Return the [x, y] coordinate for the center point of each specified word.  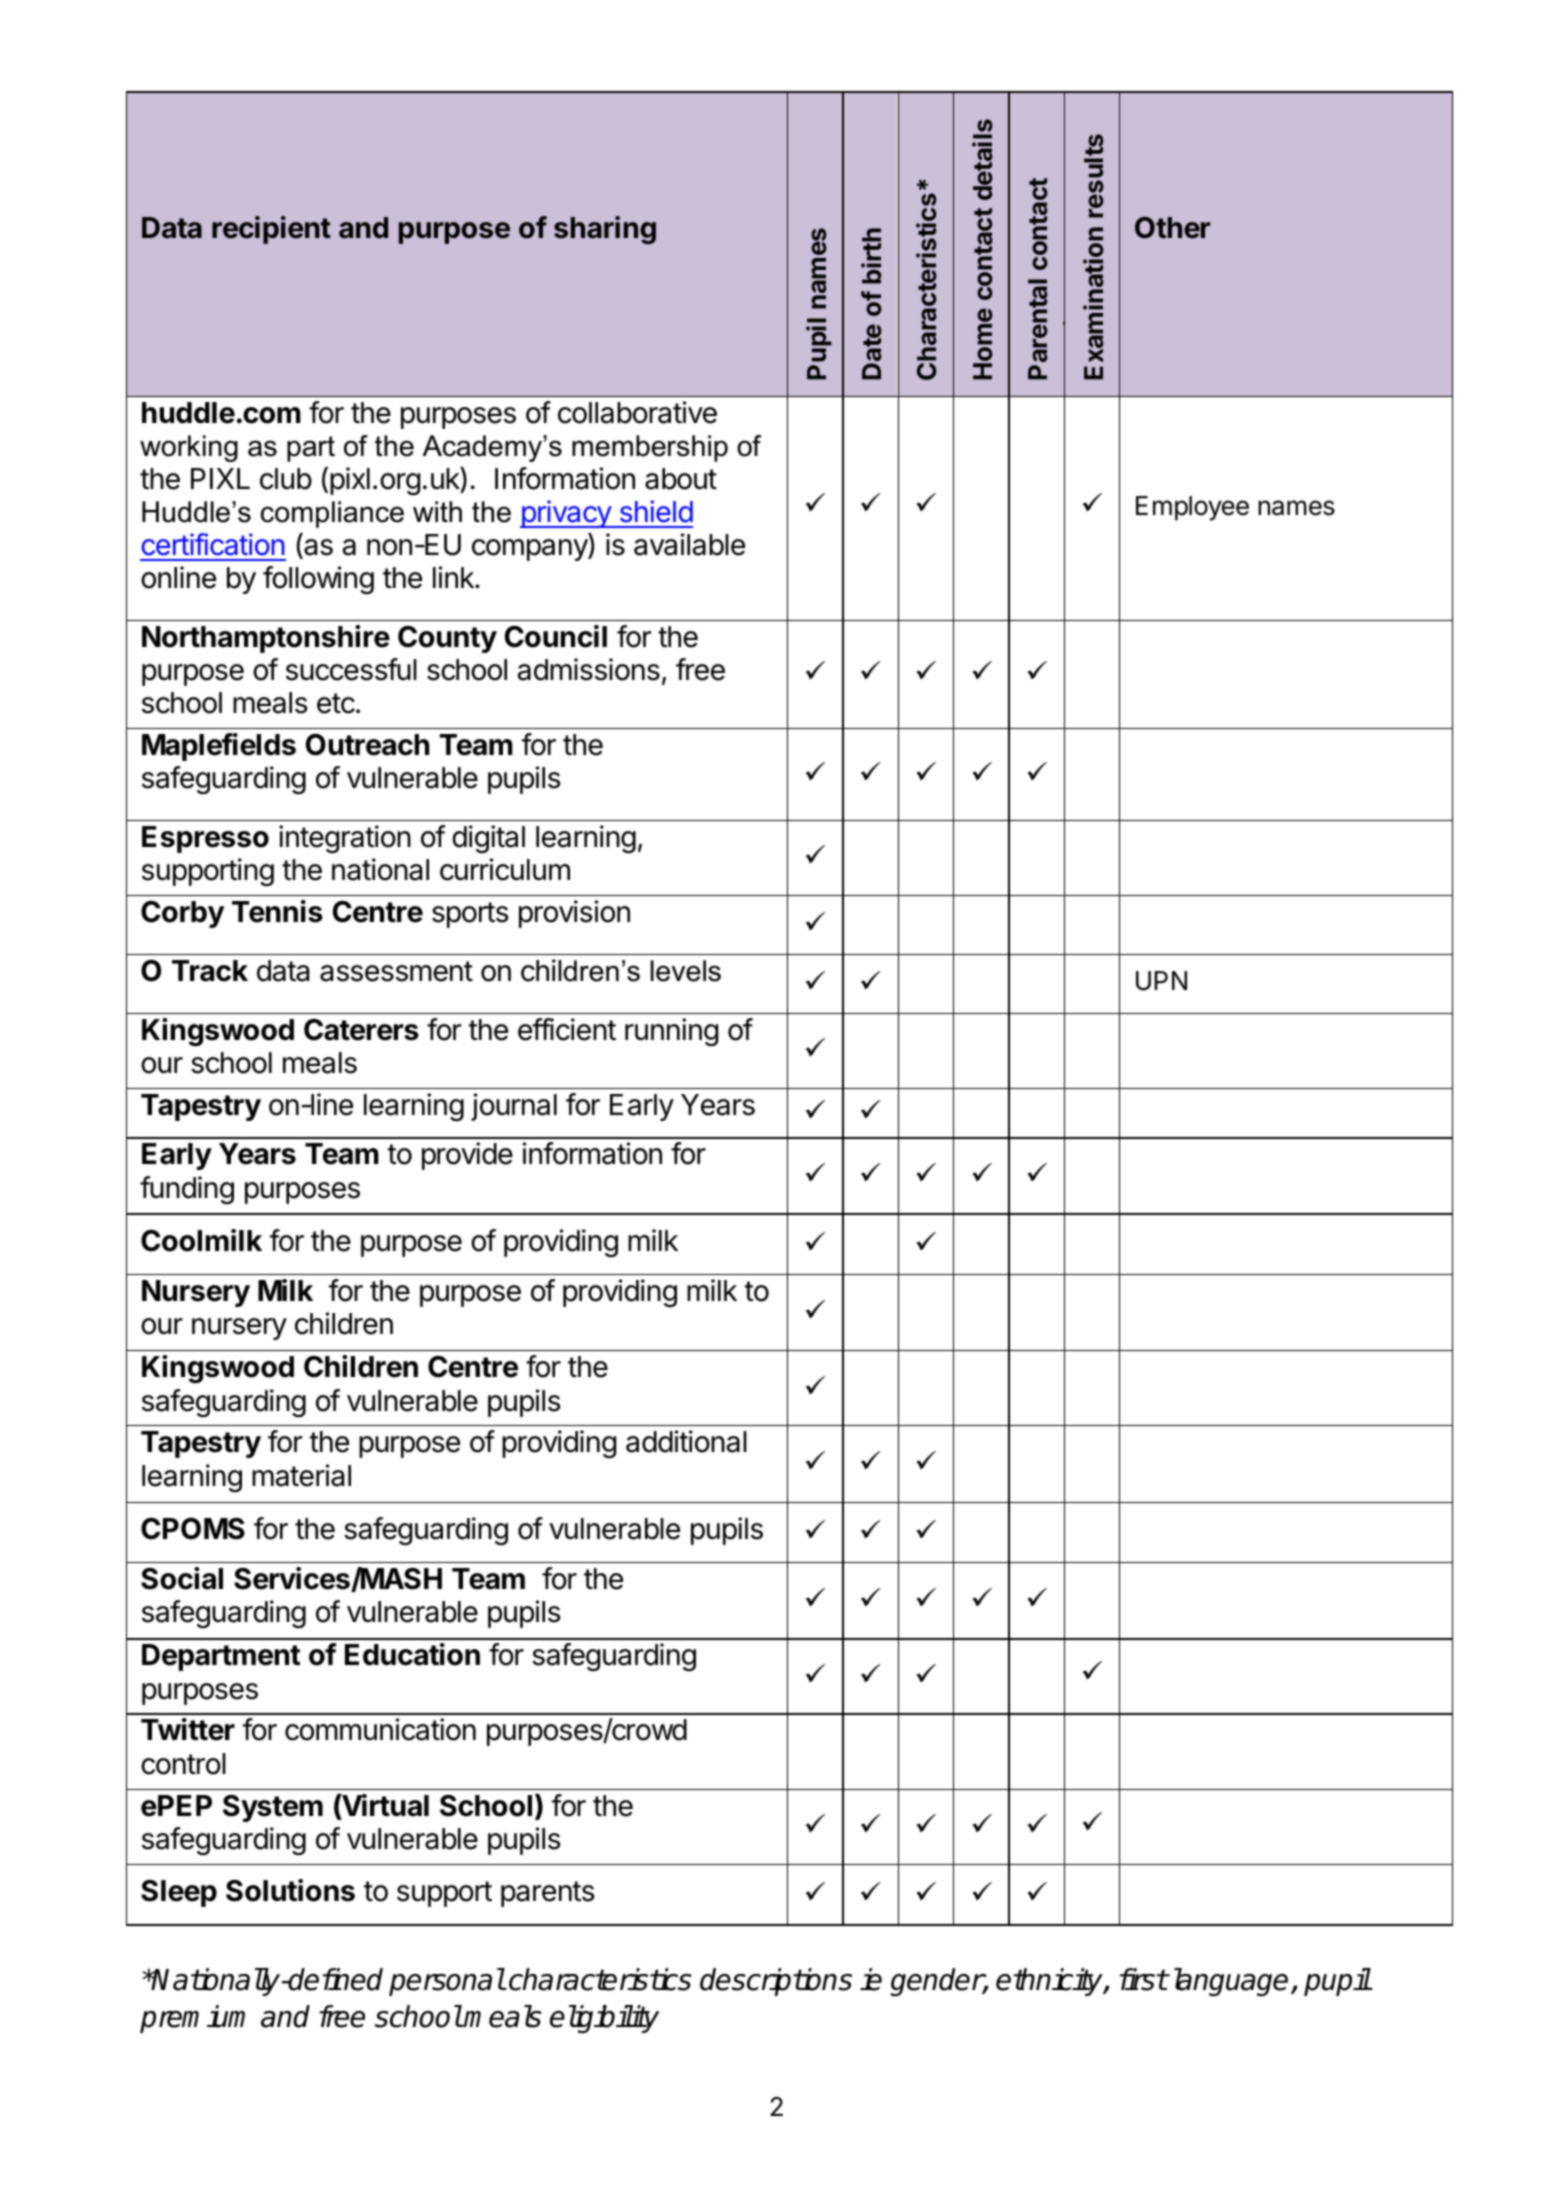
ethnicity [1050, 1982]
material [301, 1475]
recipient [271, 230]
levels [686, 971]
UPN [1161, 981]
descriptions [776, 1982]
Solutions [290, 1890]
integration [345, 839]
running [671, 1032]
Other [1172, 228]
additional [686, 1441]
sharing [605, 230]
